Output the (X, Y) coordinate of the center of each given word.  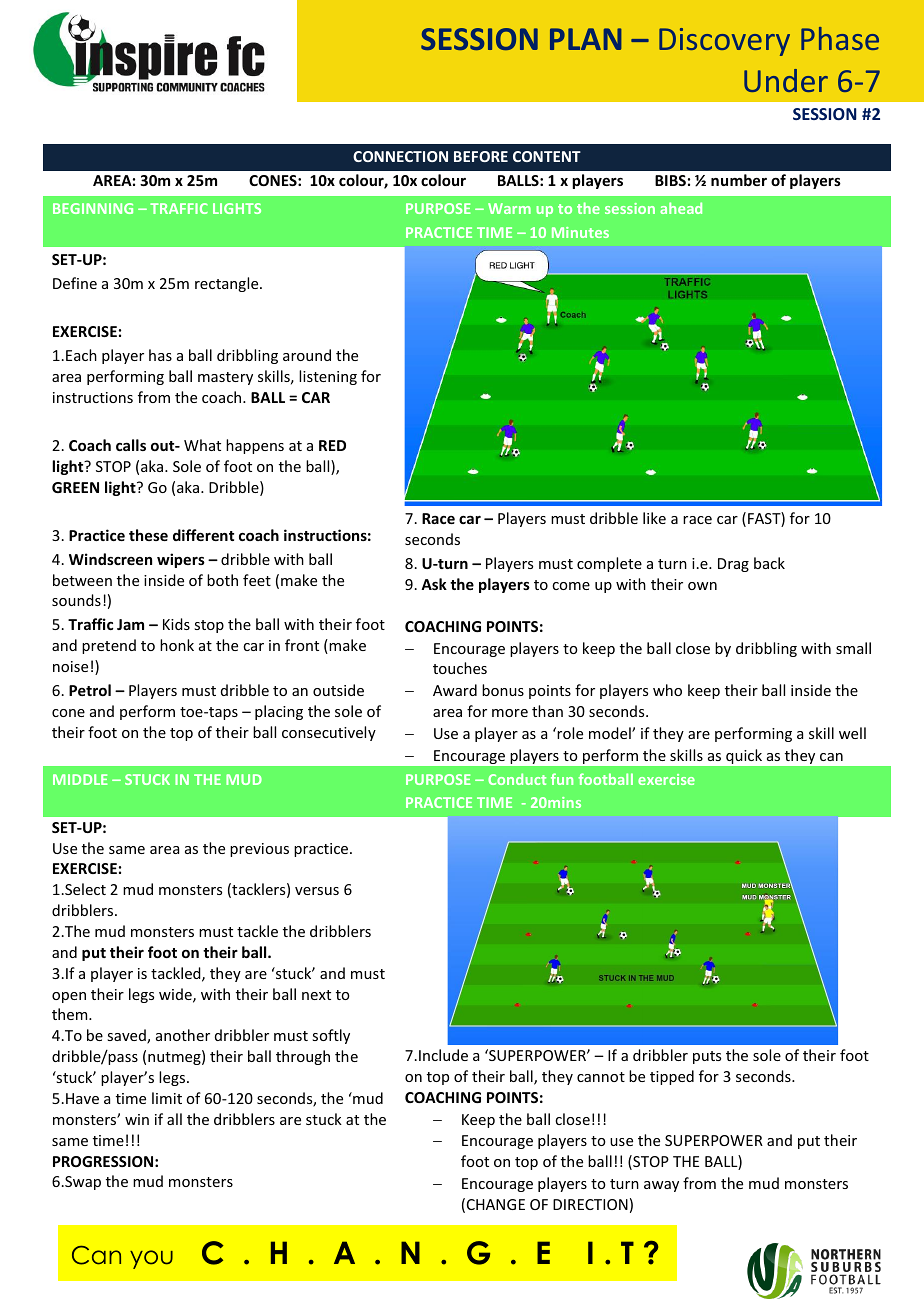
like (654, 518)
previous (259, 850)
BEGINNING (93, 208)
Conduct (517, 779)
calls (131, 445)
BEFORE (481, 156)
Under (786, 80)
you (151, 1259)
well (852, 733)
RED (332, 445)
